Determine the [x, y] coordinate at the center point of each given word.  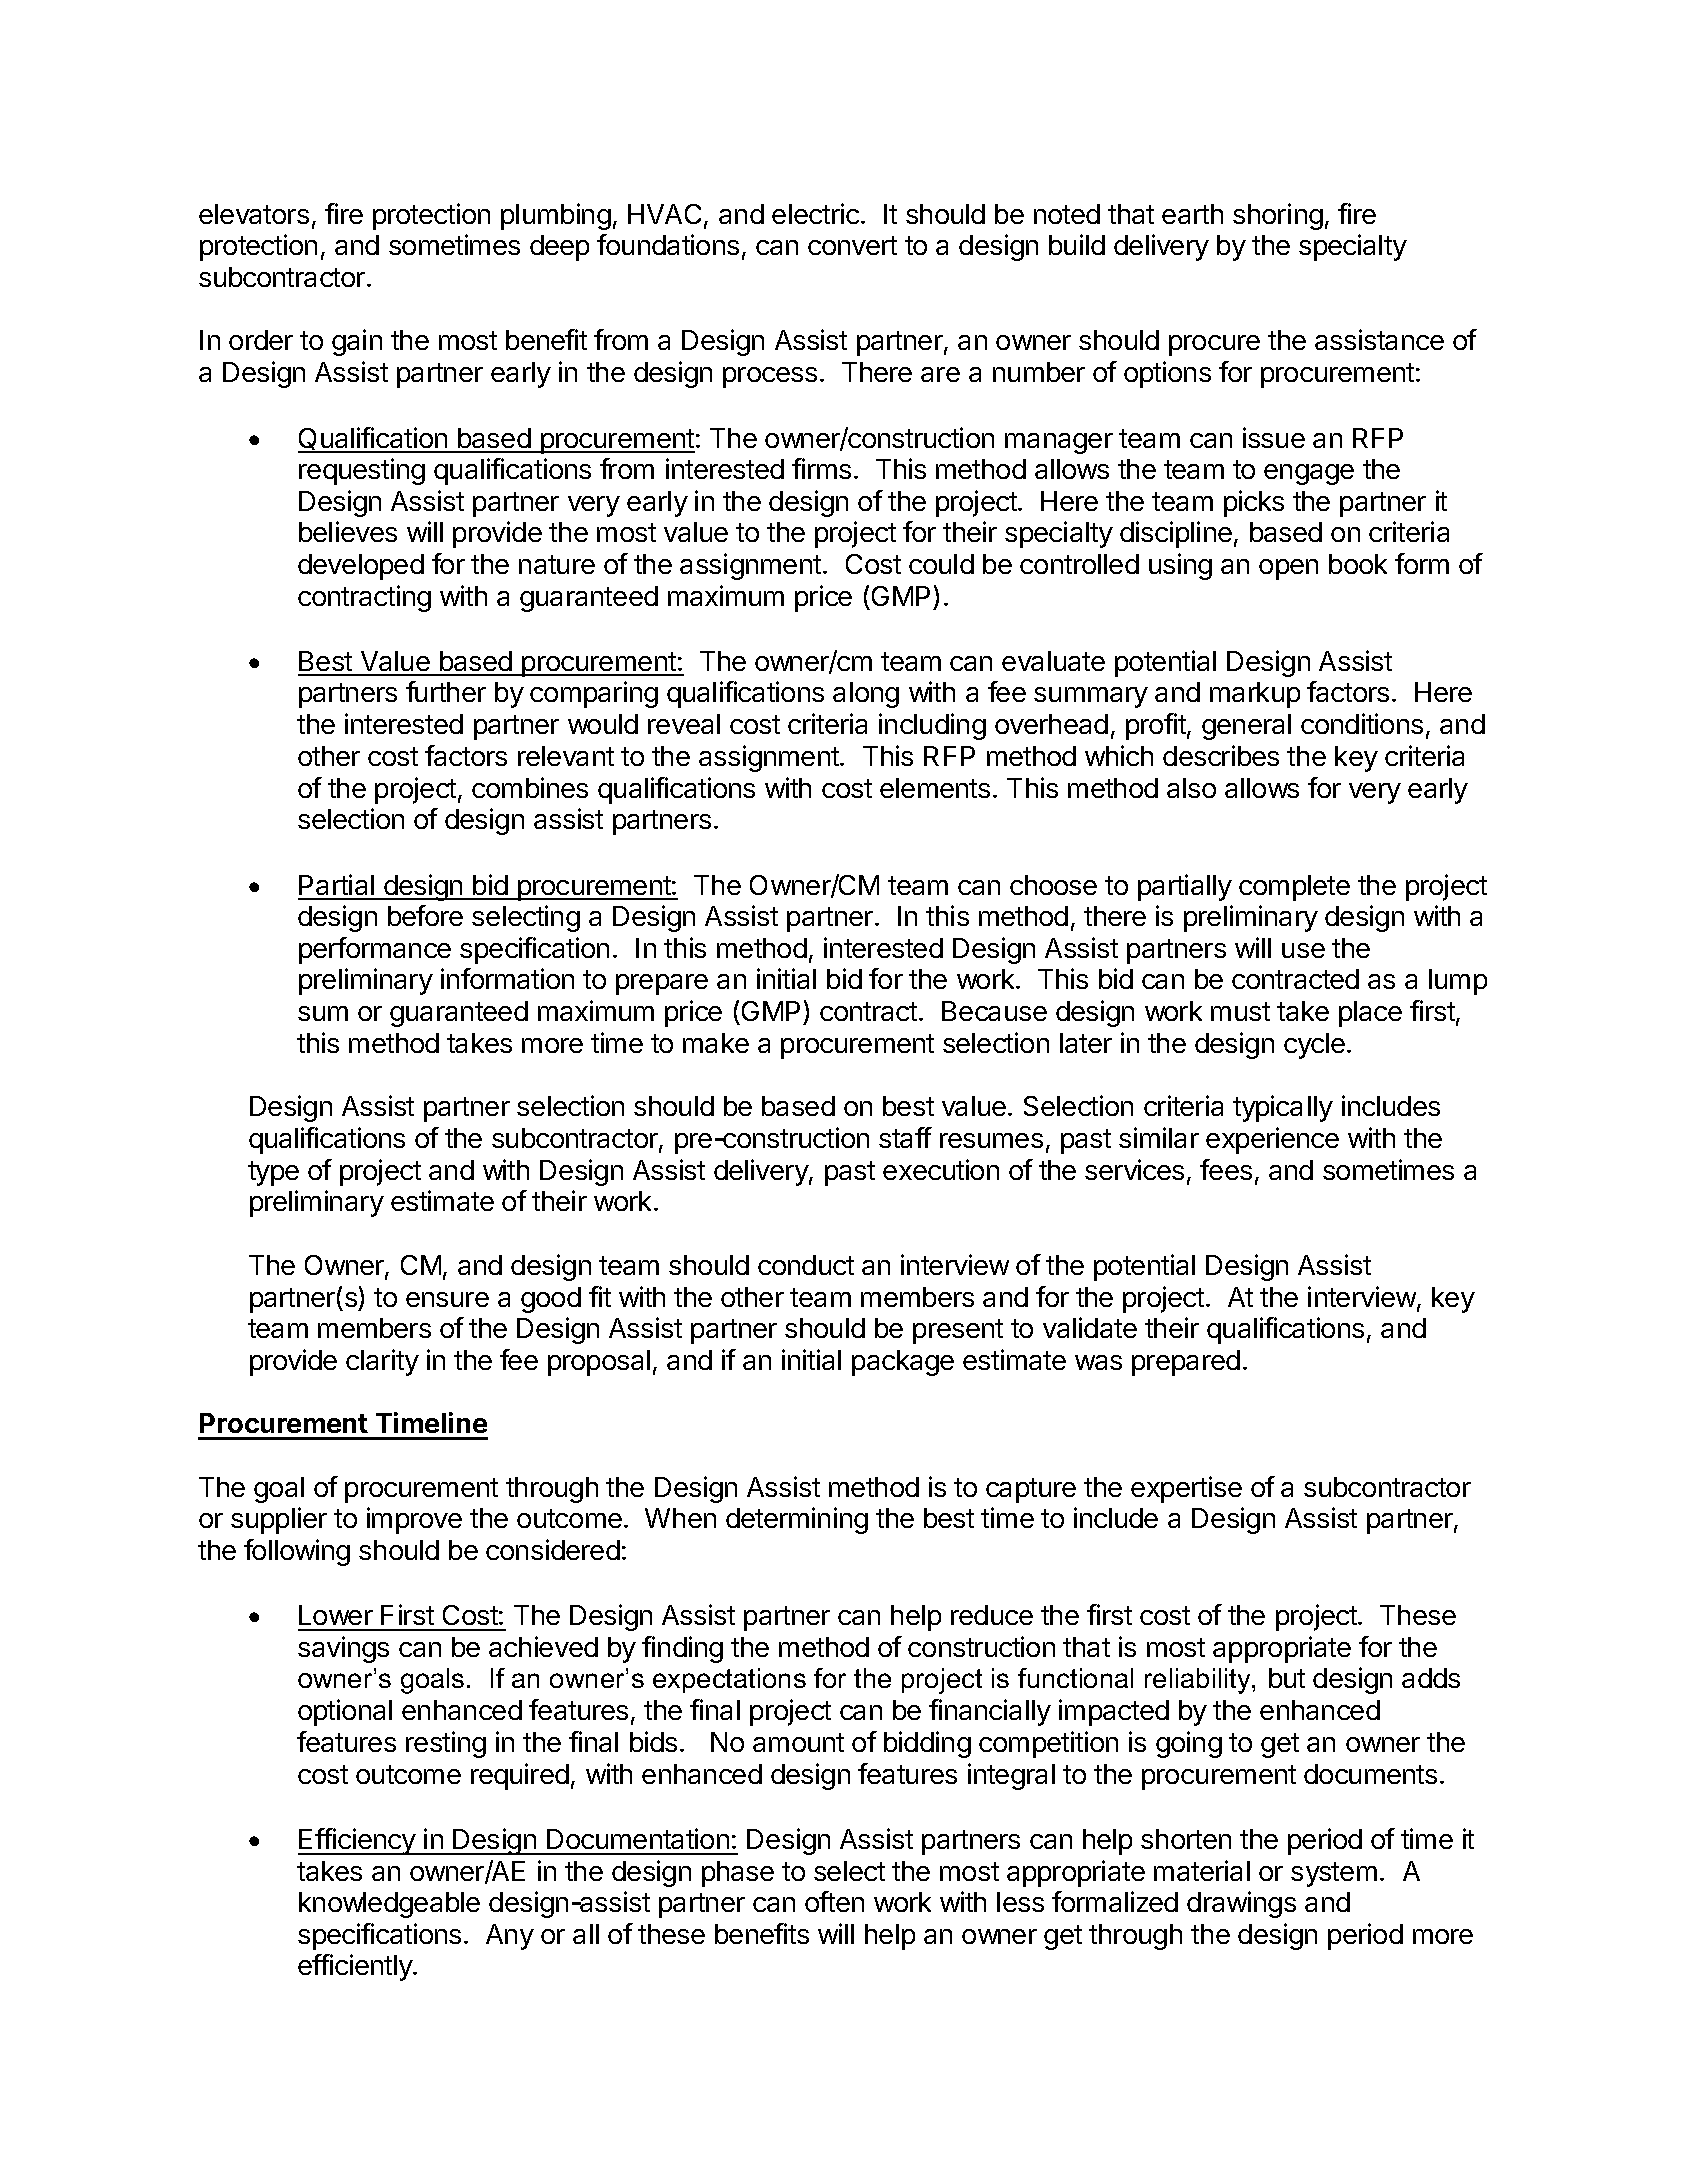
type [273, 1173]
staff [905, 1137]
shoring [1278, 216]
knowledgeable [389, 1905]
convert [852, 245]
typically [1283, 1108]
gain [357, 342]
